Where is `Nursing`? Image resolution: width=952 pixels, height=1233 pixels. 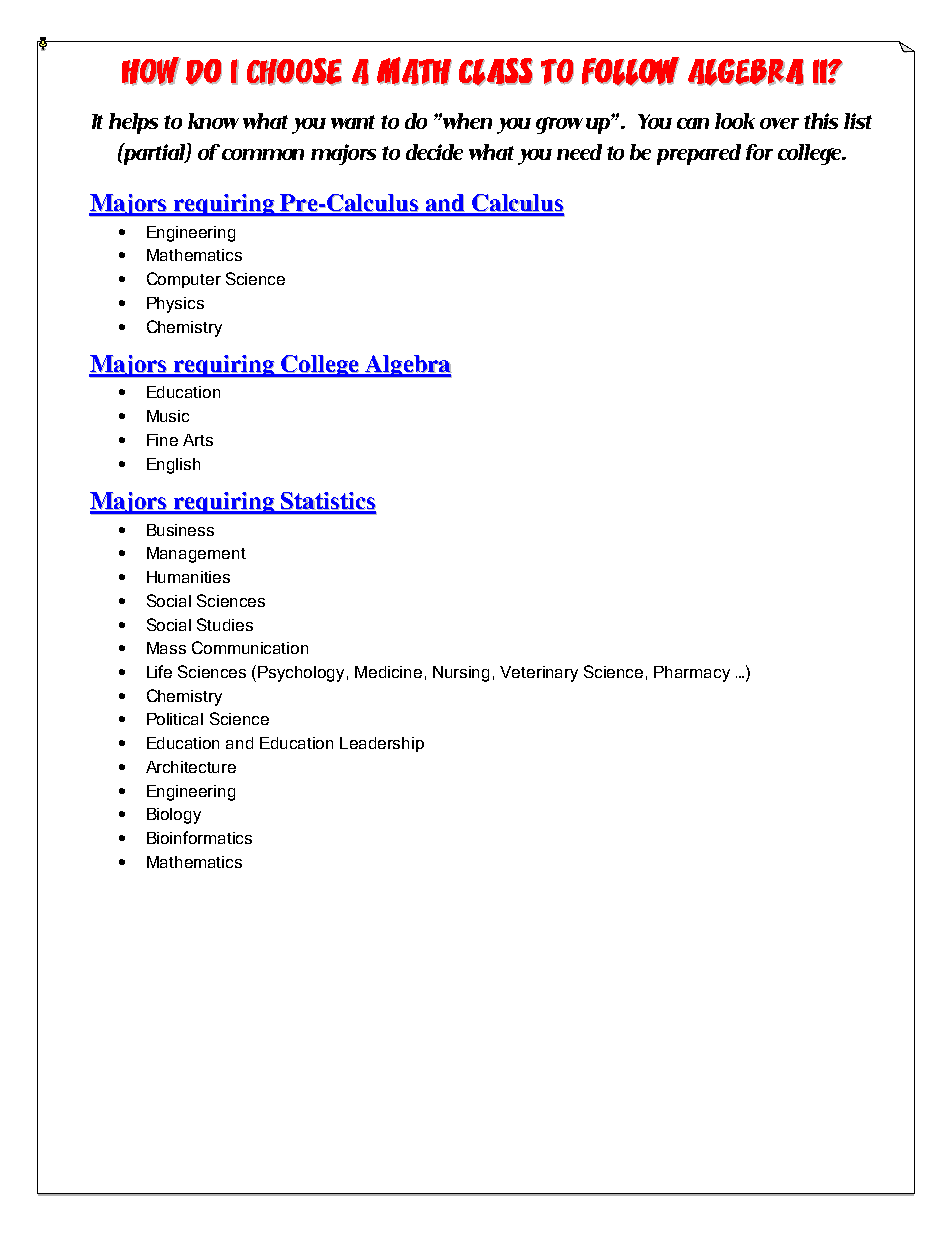
Nursing is located at coordinates (461, 674).
